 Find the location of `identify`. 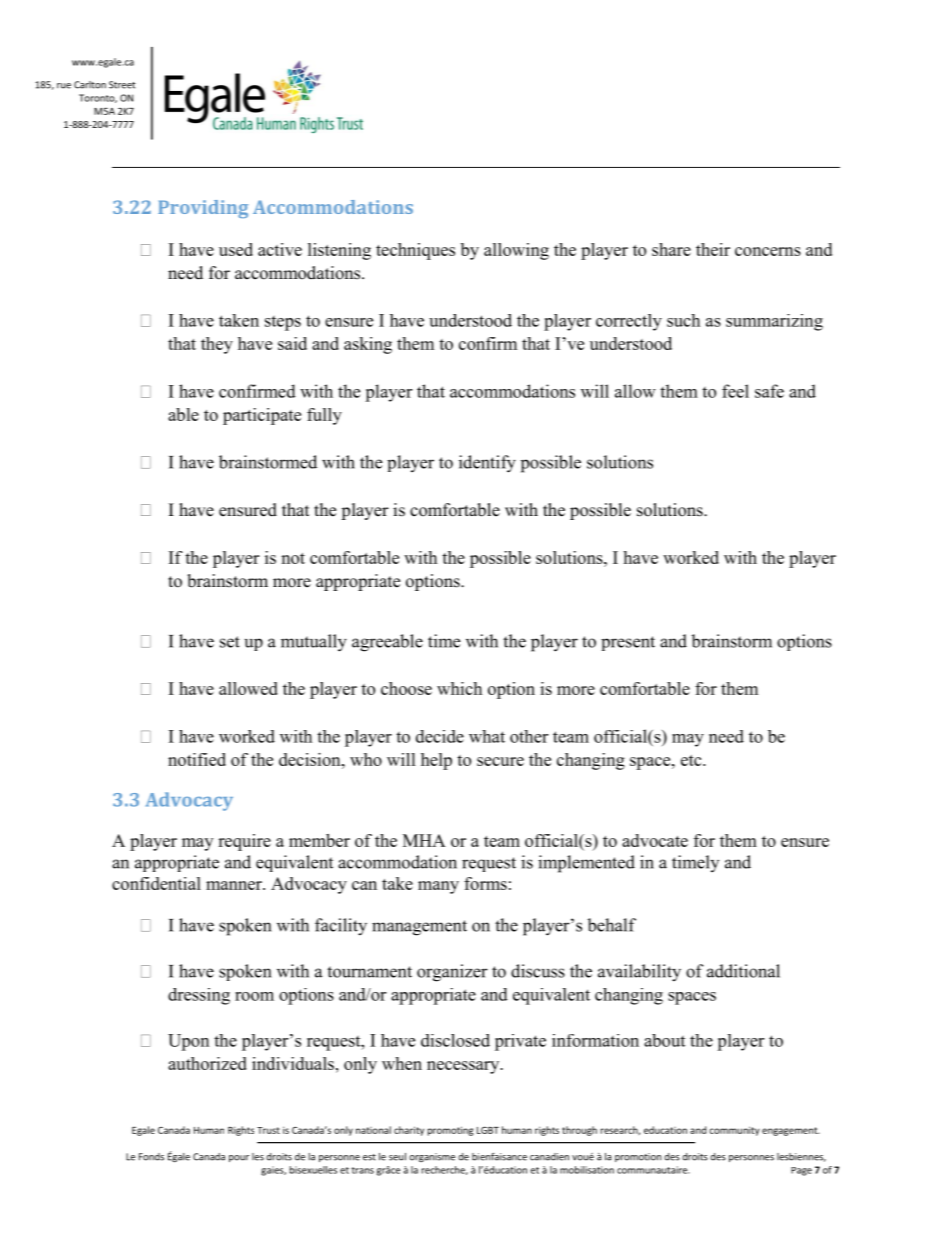

identify is located at coordinates (487, 464).
